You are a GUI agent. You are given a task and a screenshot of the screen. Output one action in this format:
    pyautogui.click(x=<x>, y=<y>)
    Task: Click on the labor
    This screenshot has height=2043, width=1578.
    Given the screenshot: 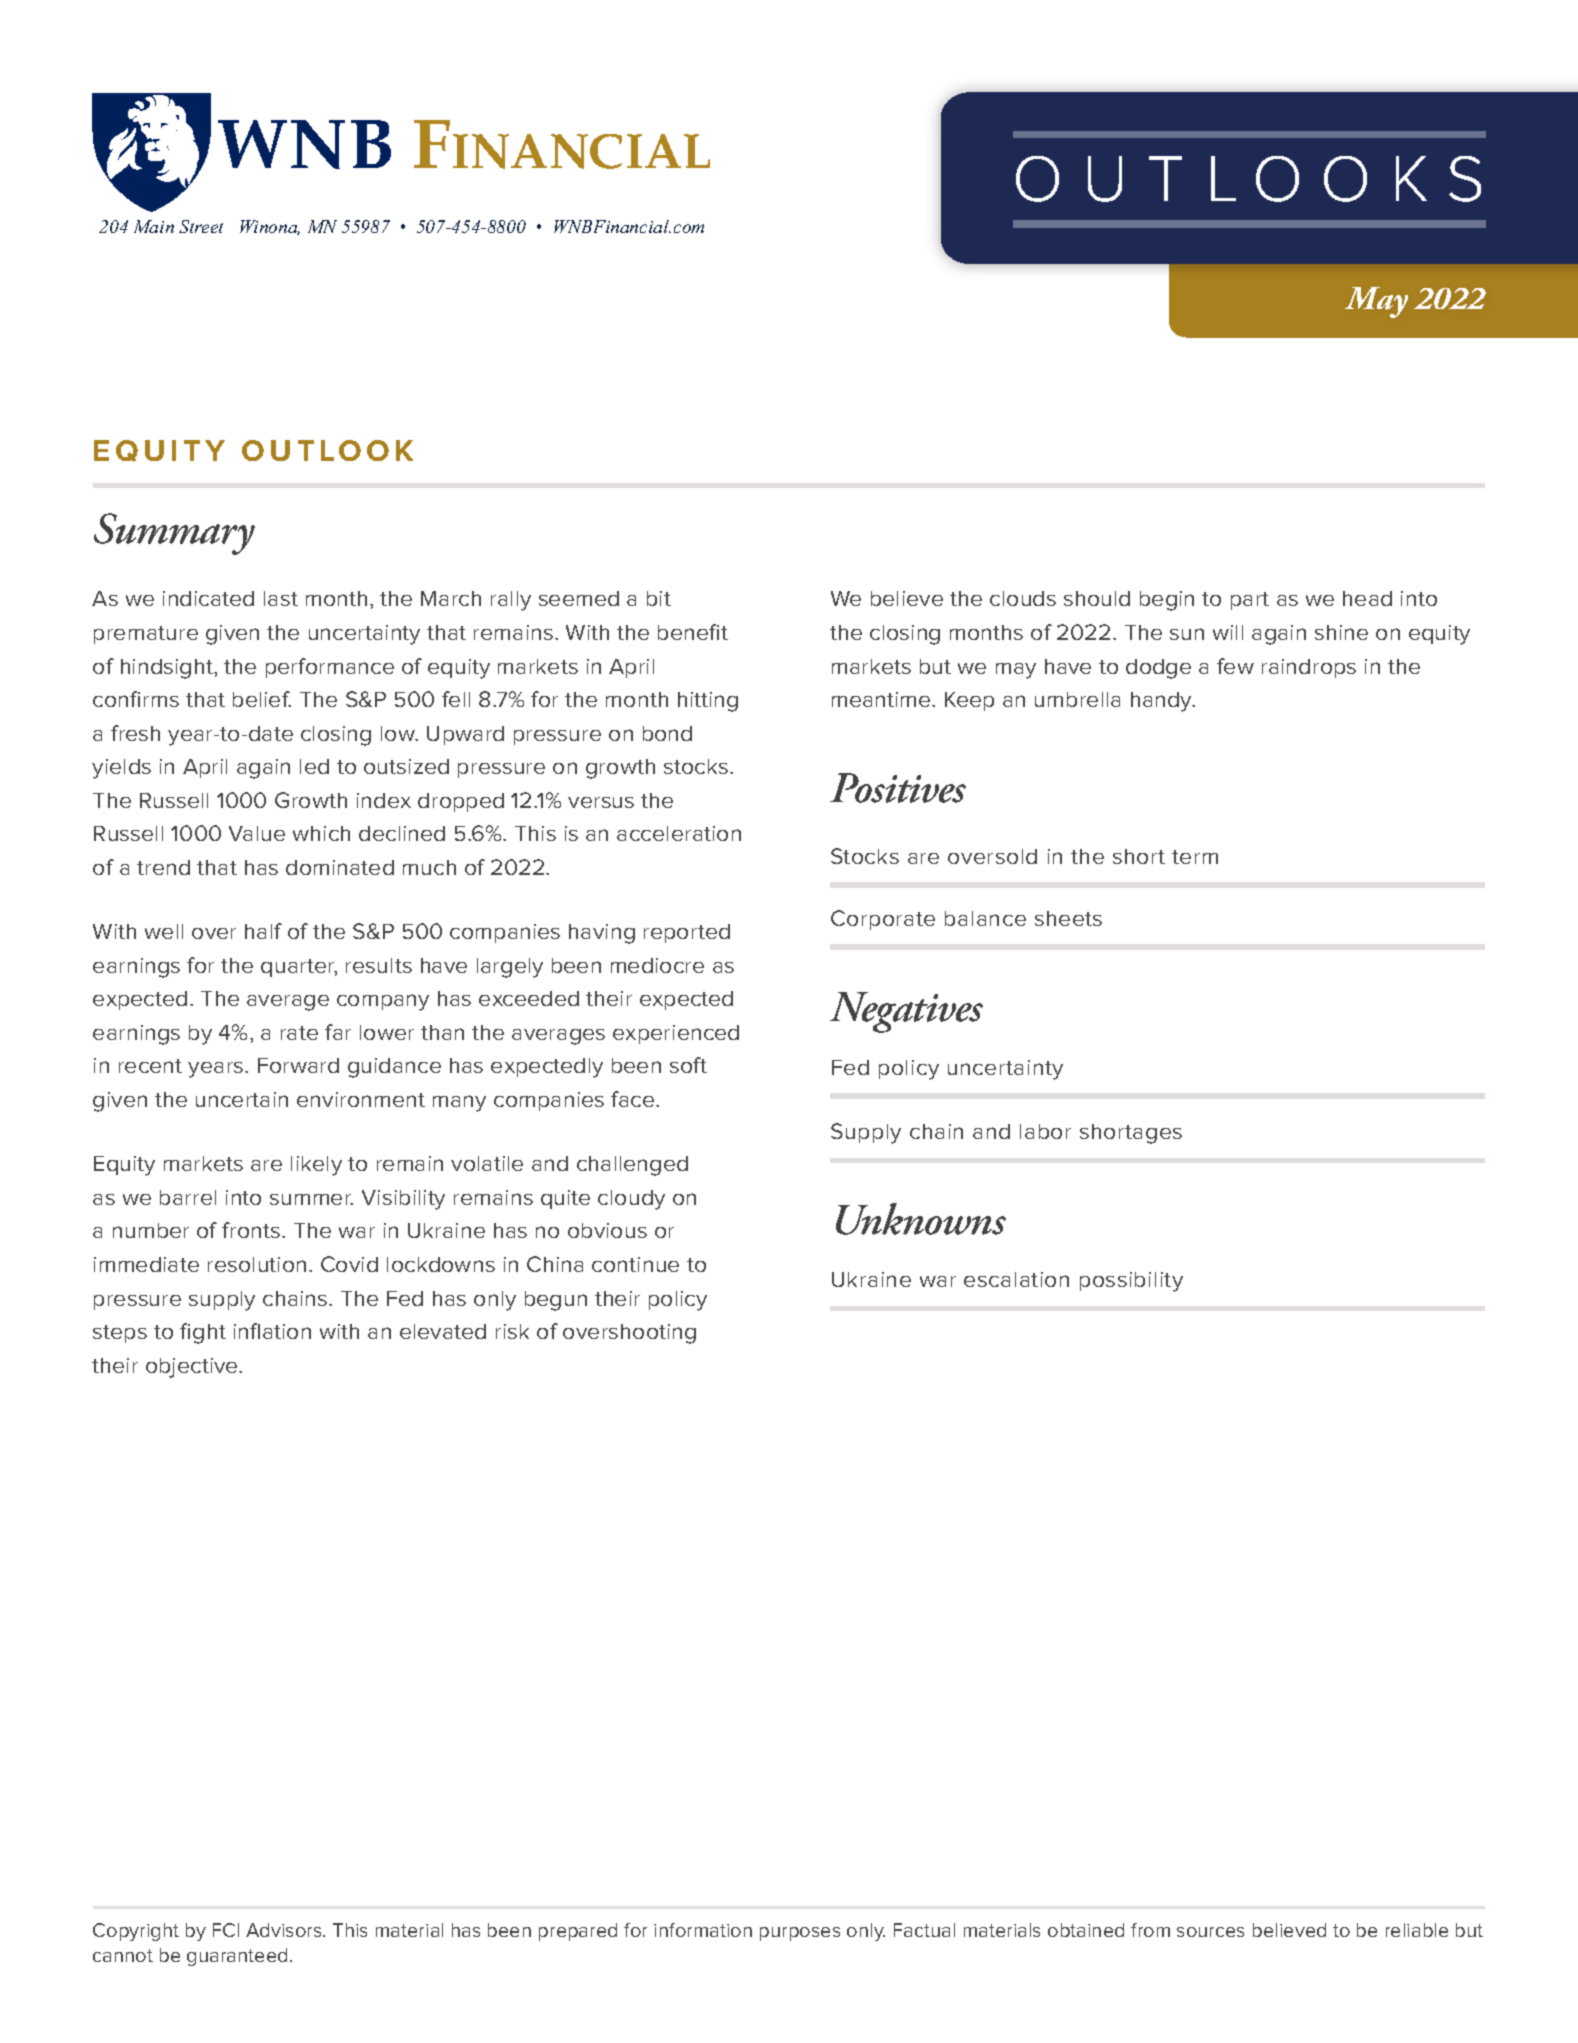 What is the action you would take?
    pyautogui.click(x=1045, y=1131)
